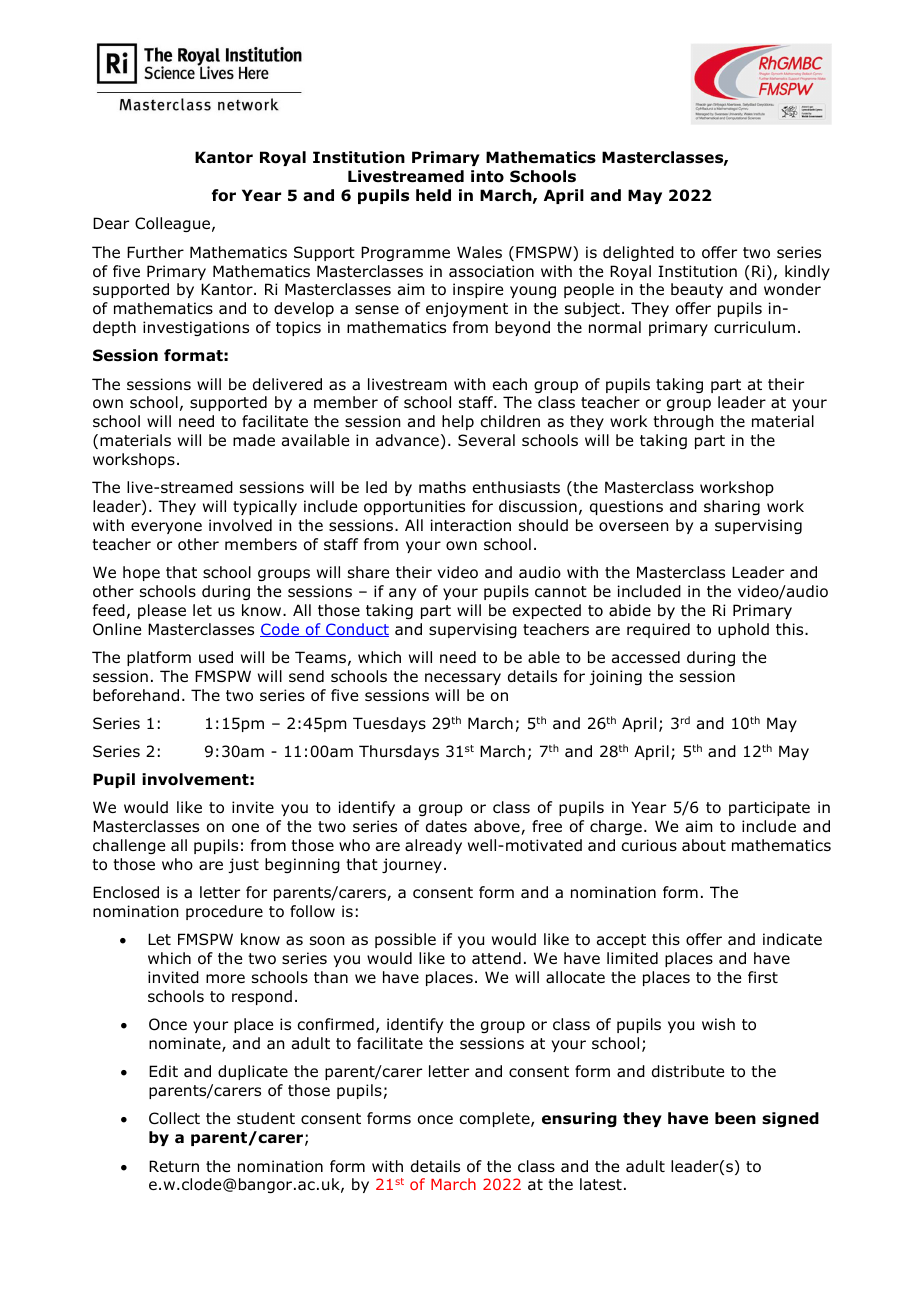 The height and width of the screenshot is (1308, 924). What do you see at coordinates (638, 253) in the screenshot?
I see `delighted` at bounding box center [638, 253].
